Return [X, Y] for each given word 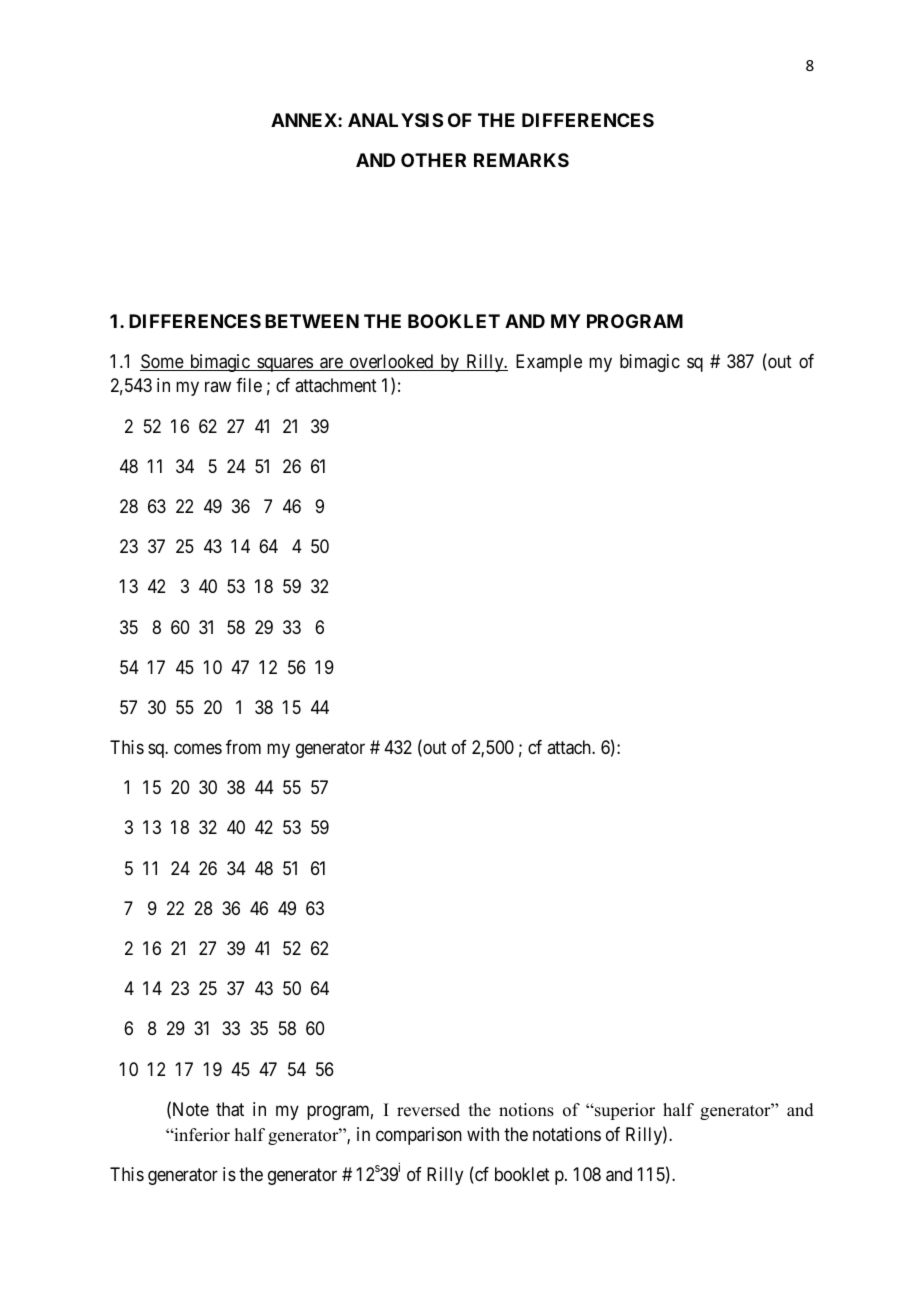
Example [549, 363]
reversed [428, 1110]
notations [567, 1134]
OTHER [433, 160]
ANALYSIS [395, 120]
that [230, 1109]
